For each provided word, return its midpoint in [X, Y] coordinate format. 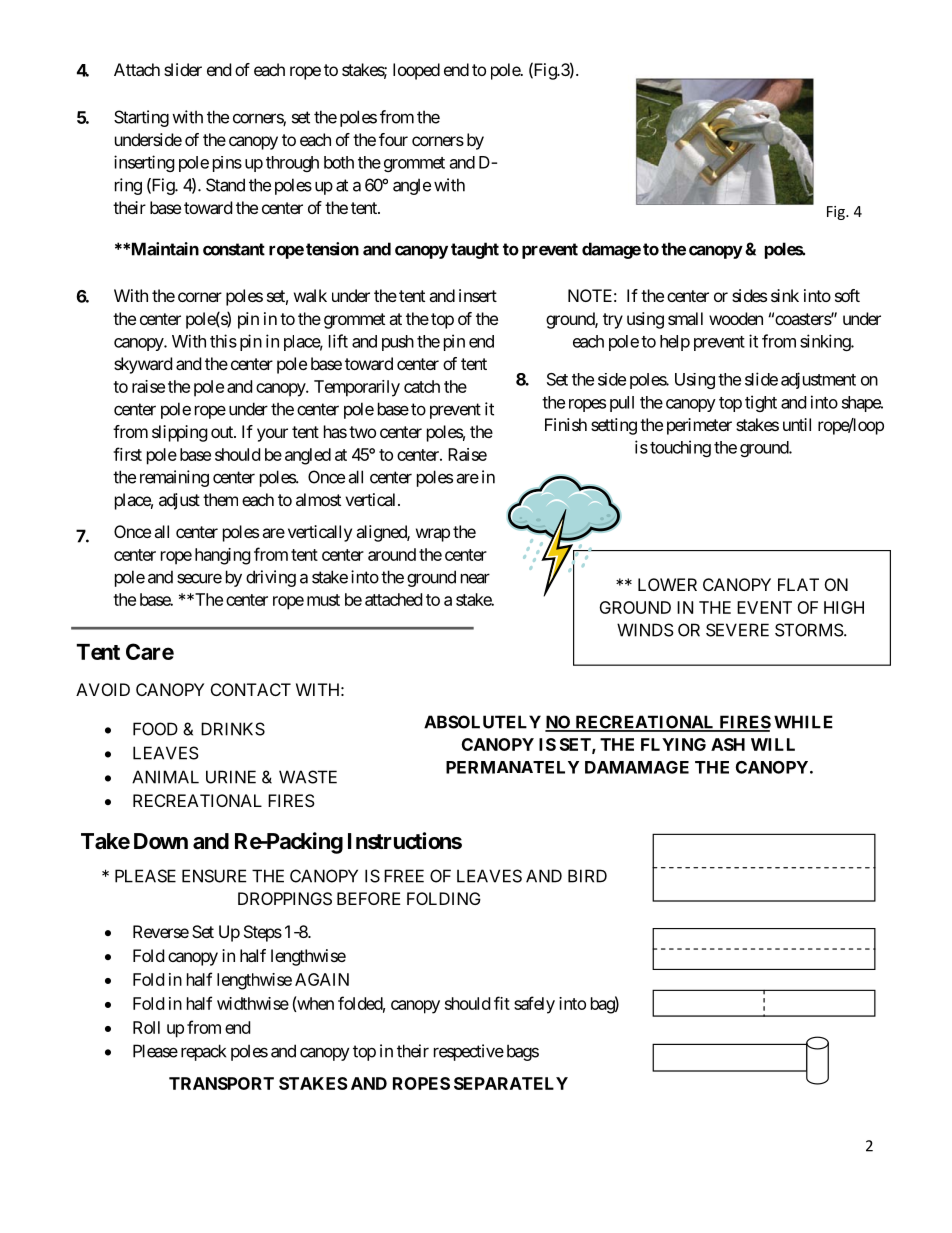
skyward [143, 365]
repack [203, 1052]
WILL [773, 744]
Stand [225, 185]
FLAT [798, 584]
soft [847, 295]
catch [422, 386]
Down [161, 841]
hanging [223, 556]
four [393, 139]
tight [761, 403]
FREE [404, 876]
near [475, 578]
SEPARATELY [511, 1083]
